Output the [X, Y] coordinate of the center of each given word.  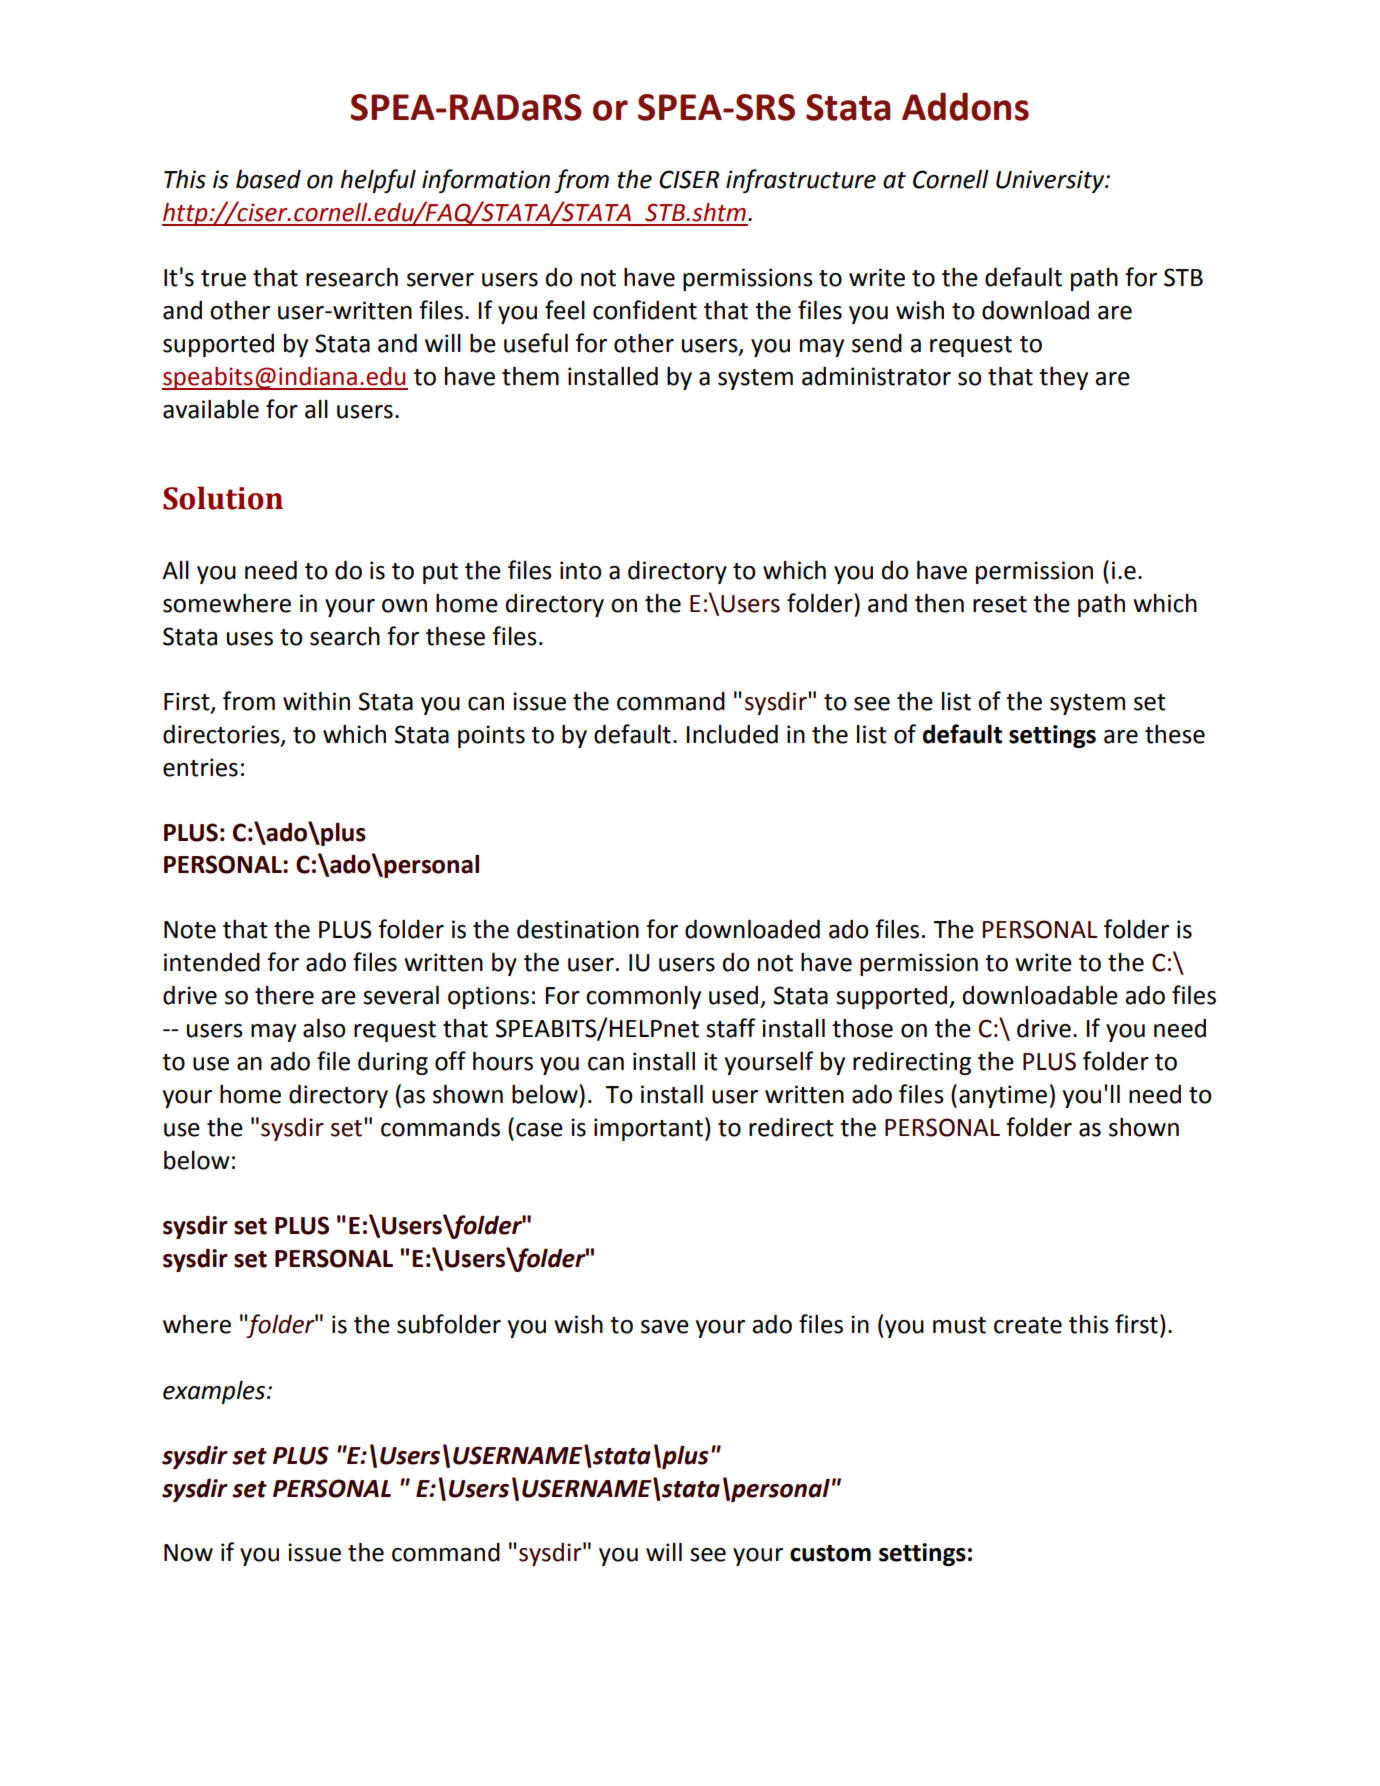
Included [732, 734]
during [393, 1063]
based [268, 179]
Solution [223, 498]
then [939, 603]
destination [578, 929]
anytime [1003, 1096]
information [486, 181]
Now [188, 1553]
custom [830, 1553]
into [580, 570]
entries [200, 767]
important [650, 1129]
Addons [965, 106]
